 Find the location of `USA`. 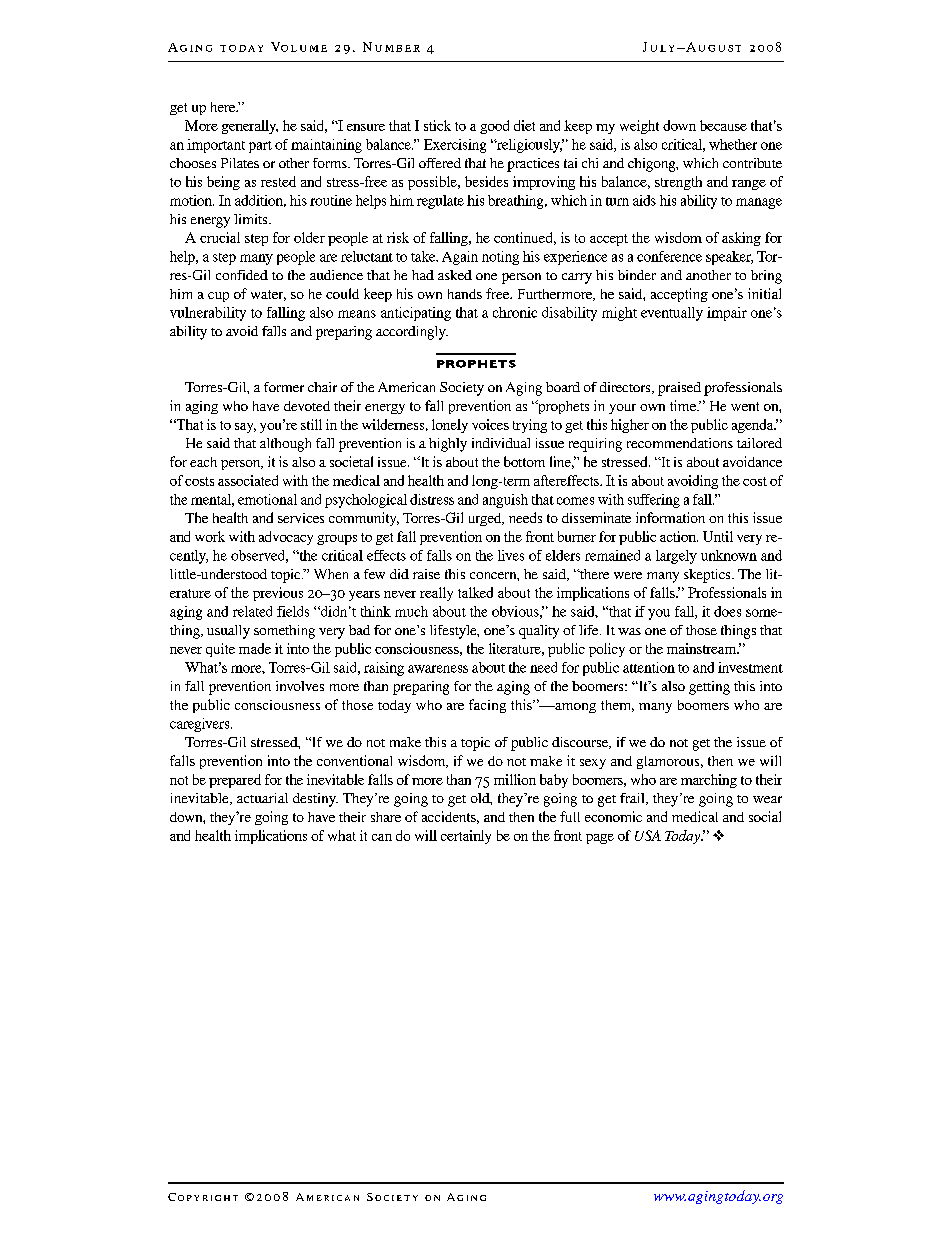

USA is located at coordinates (648, 835).
